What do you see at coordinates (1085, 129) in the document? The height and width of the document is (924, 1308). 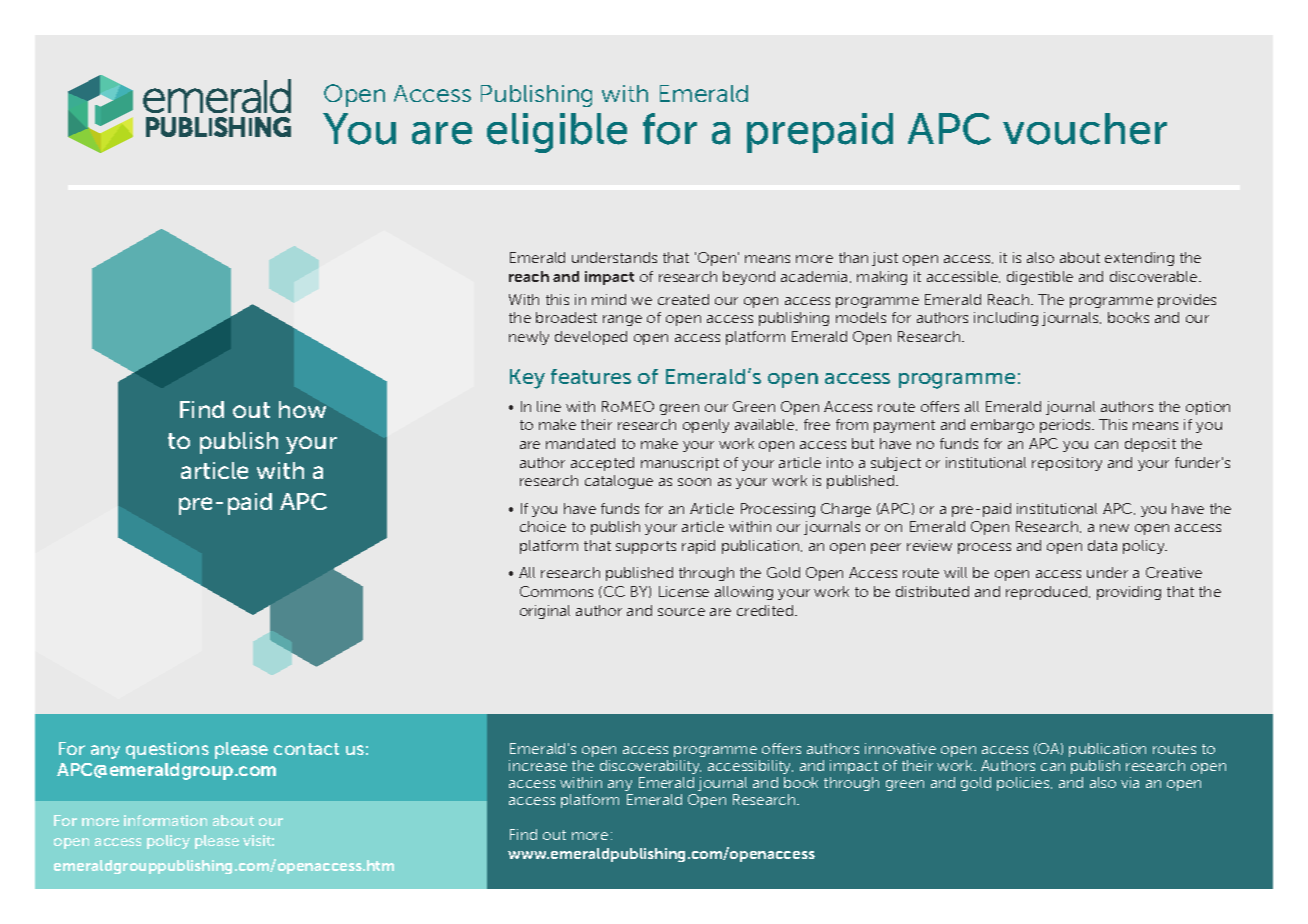 I see `voucher` at bounding box center [1085, 129].
